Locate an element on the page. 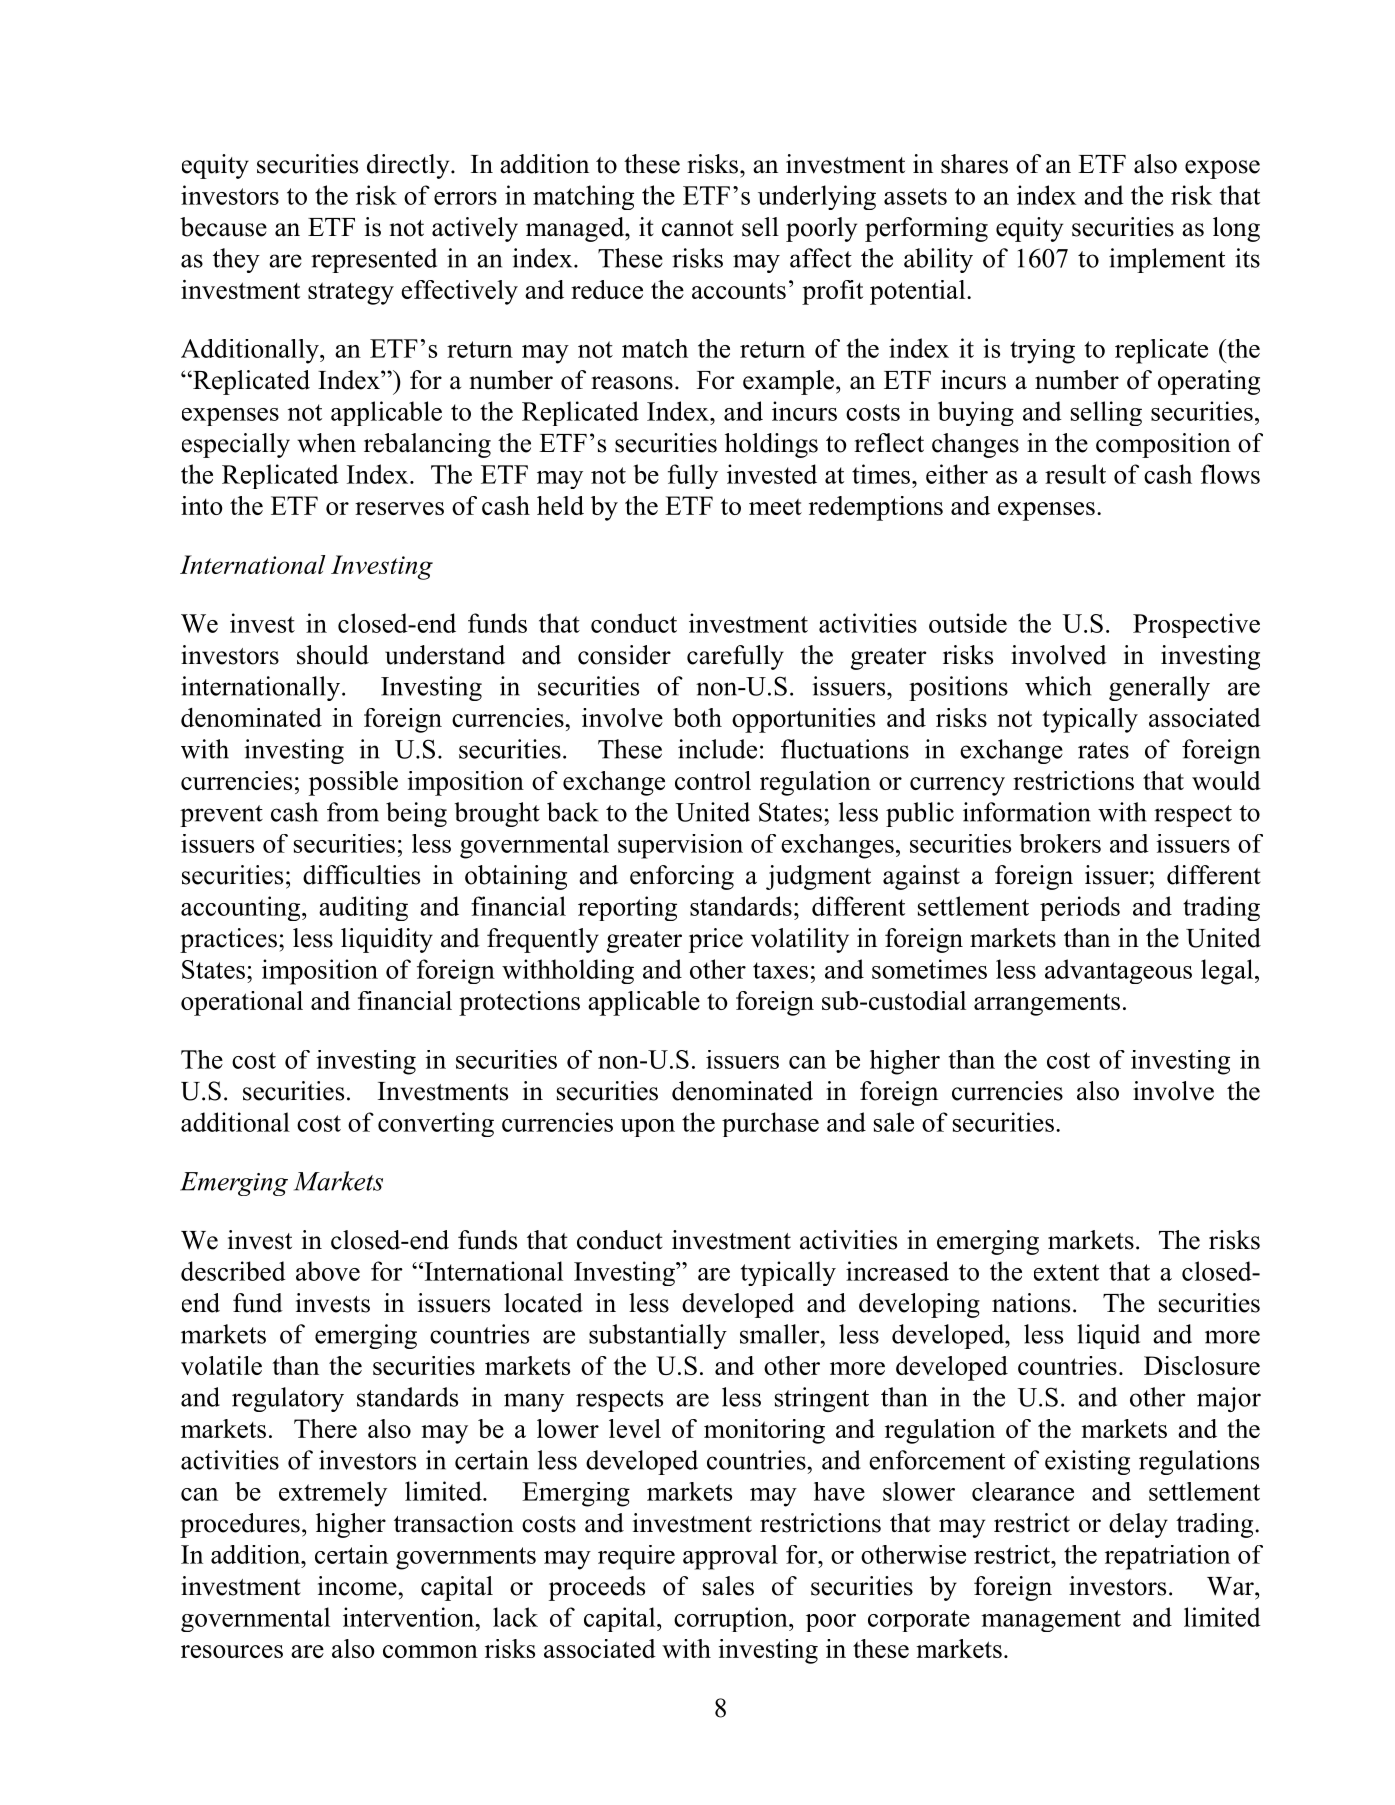  above is located at coordinates (328, 1271).
